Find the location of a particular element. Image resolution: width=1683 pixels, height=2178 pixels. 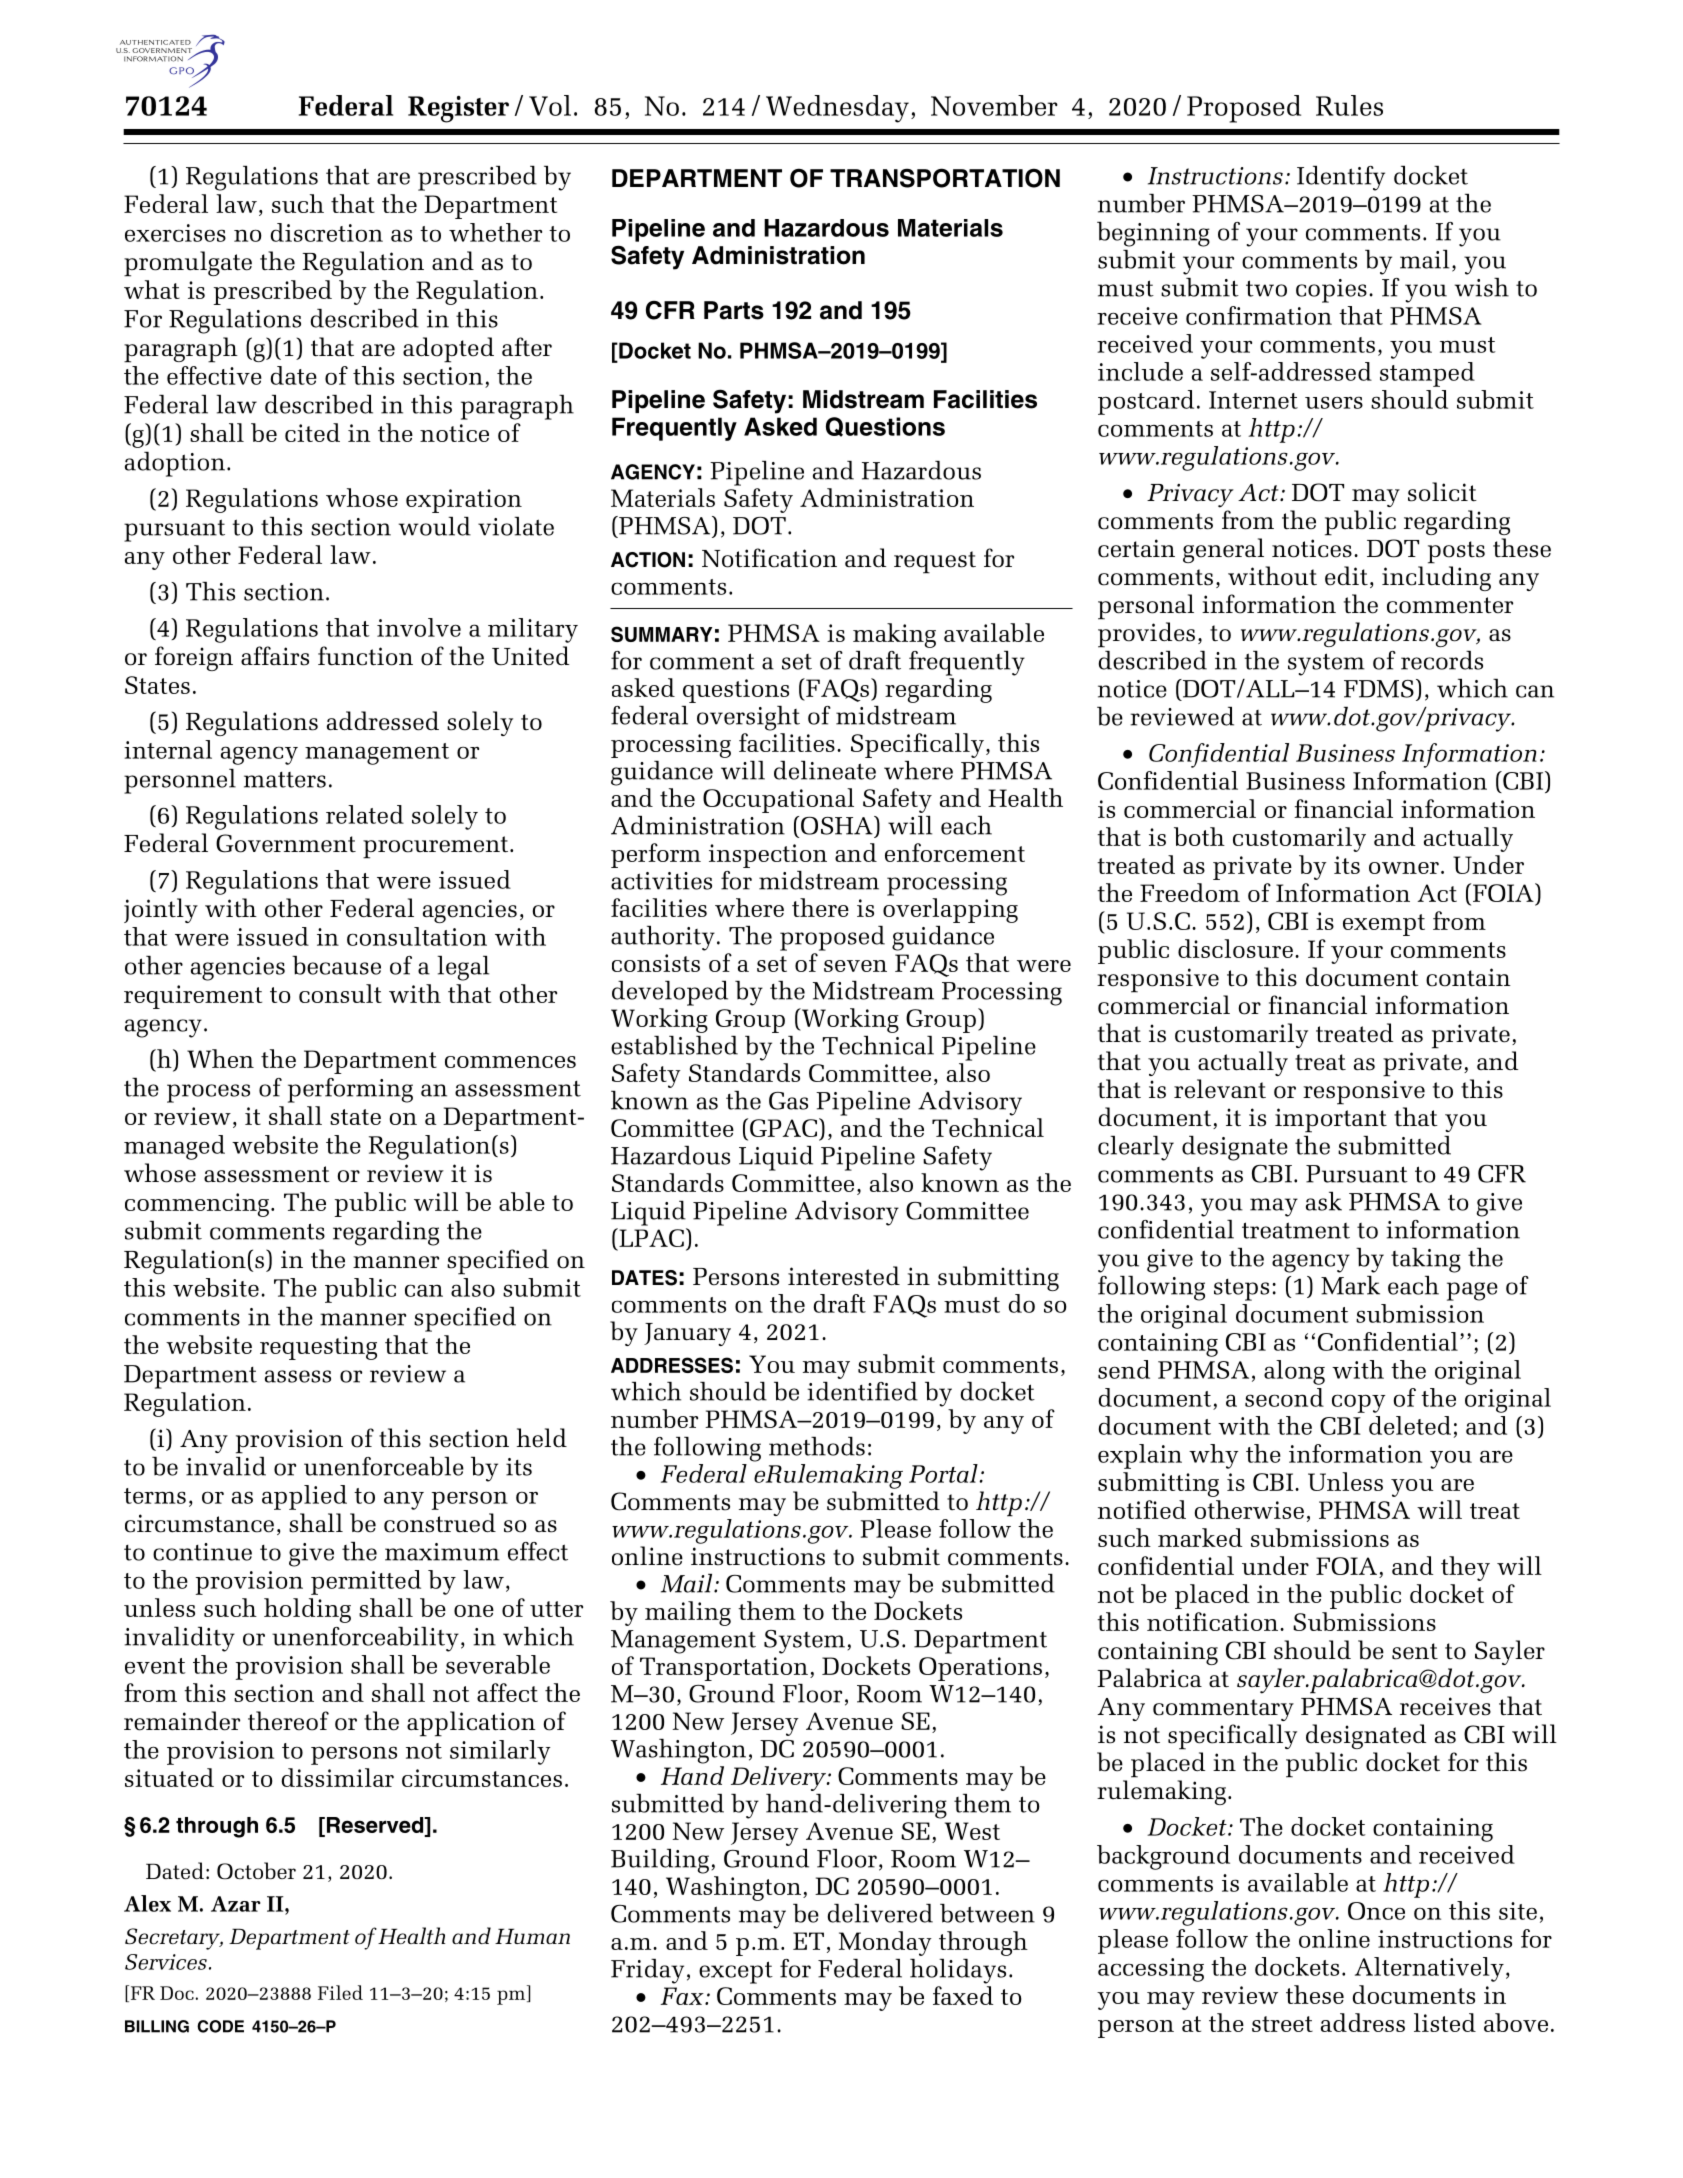

important is located at coordinates (1331, 1120).
